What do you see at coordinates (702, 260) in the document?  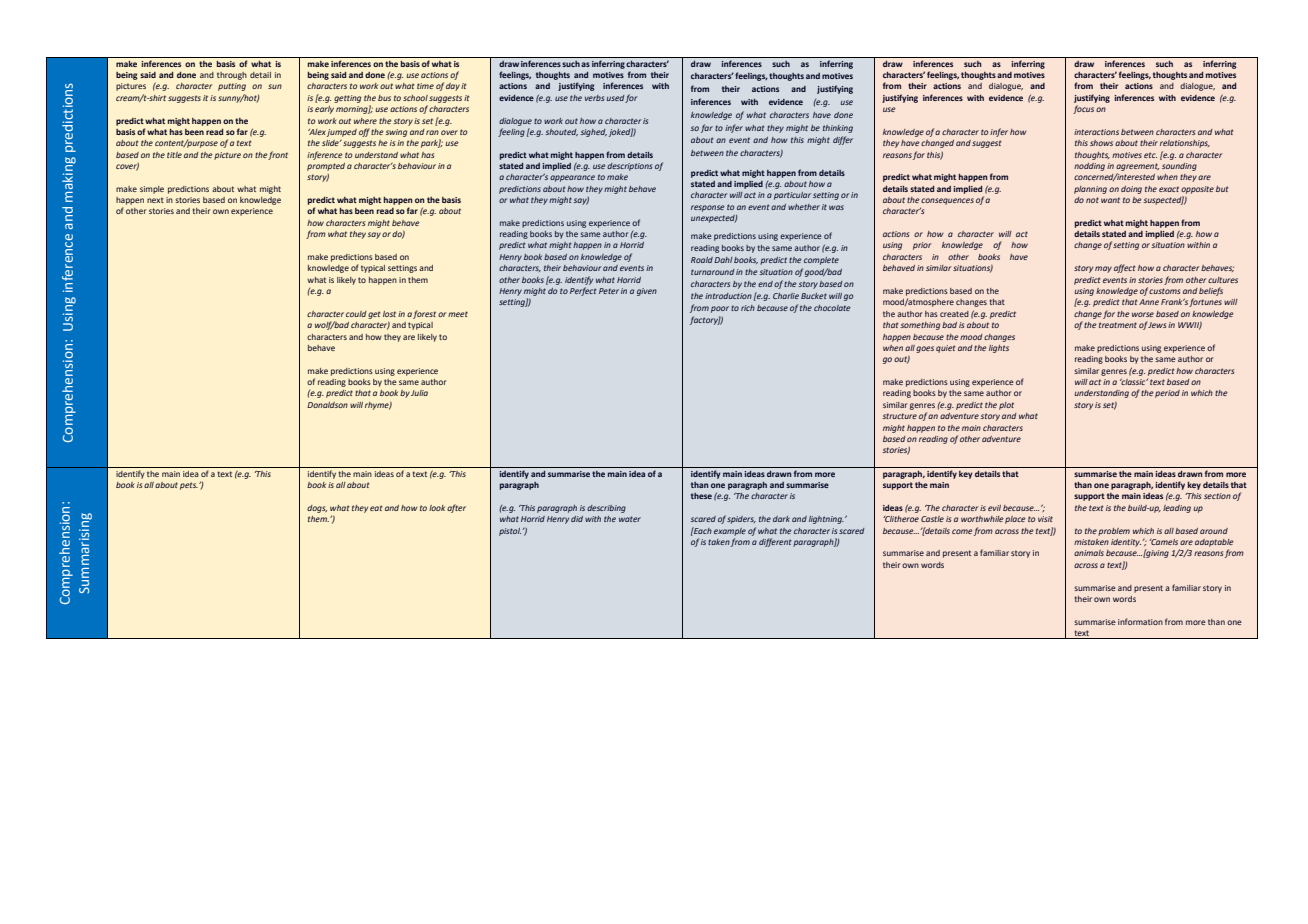 I see `Roald` at bounding box center [702, 260].
